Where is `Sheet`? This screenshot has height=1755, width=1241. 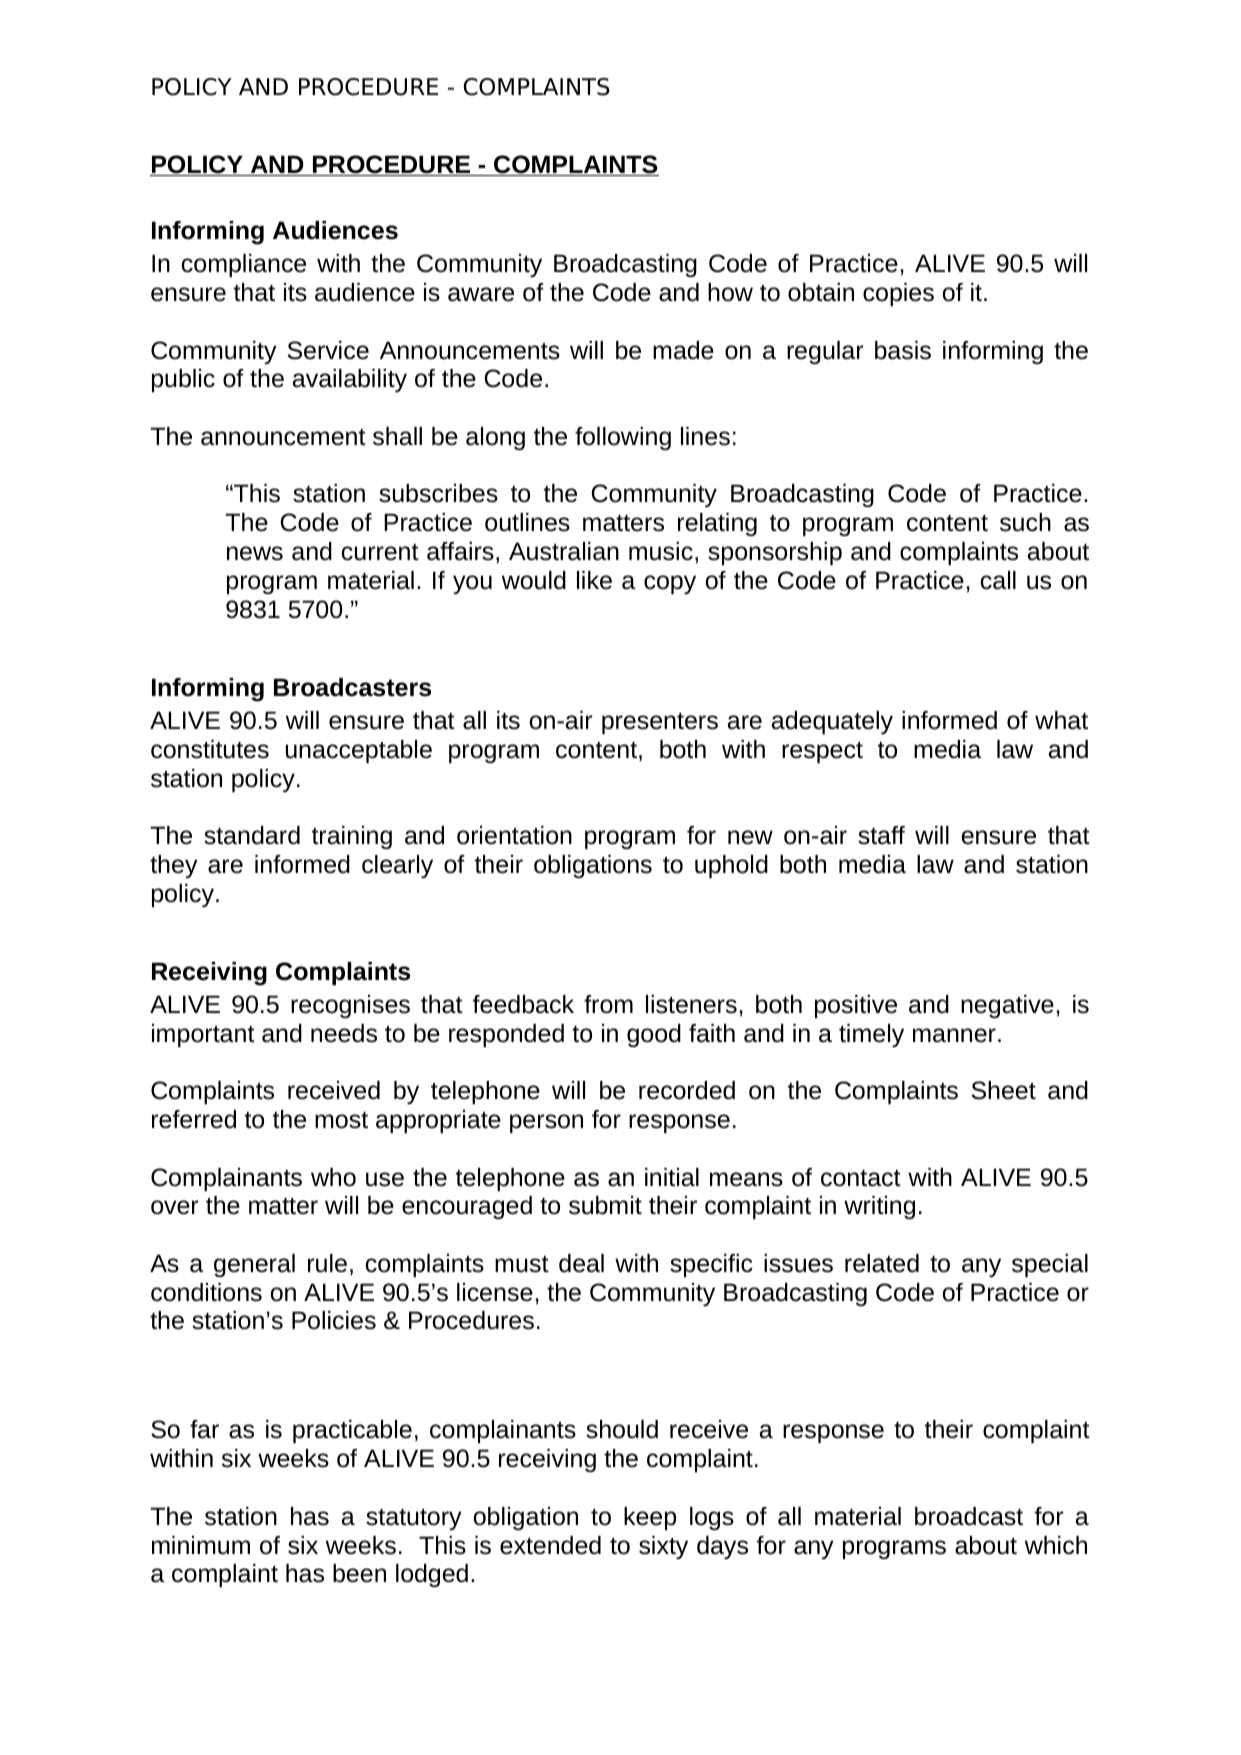 Sheet is located at coordinates (1004, 1090).
